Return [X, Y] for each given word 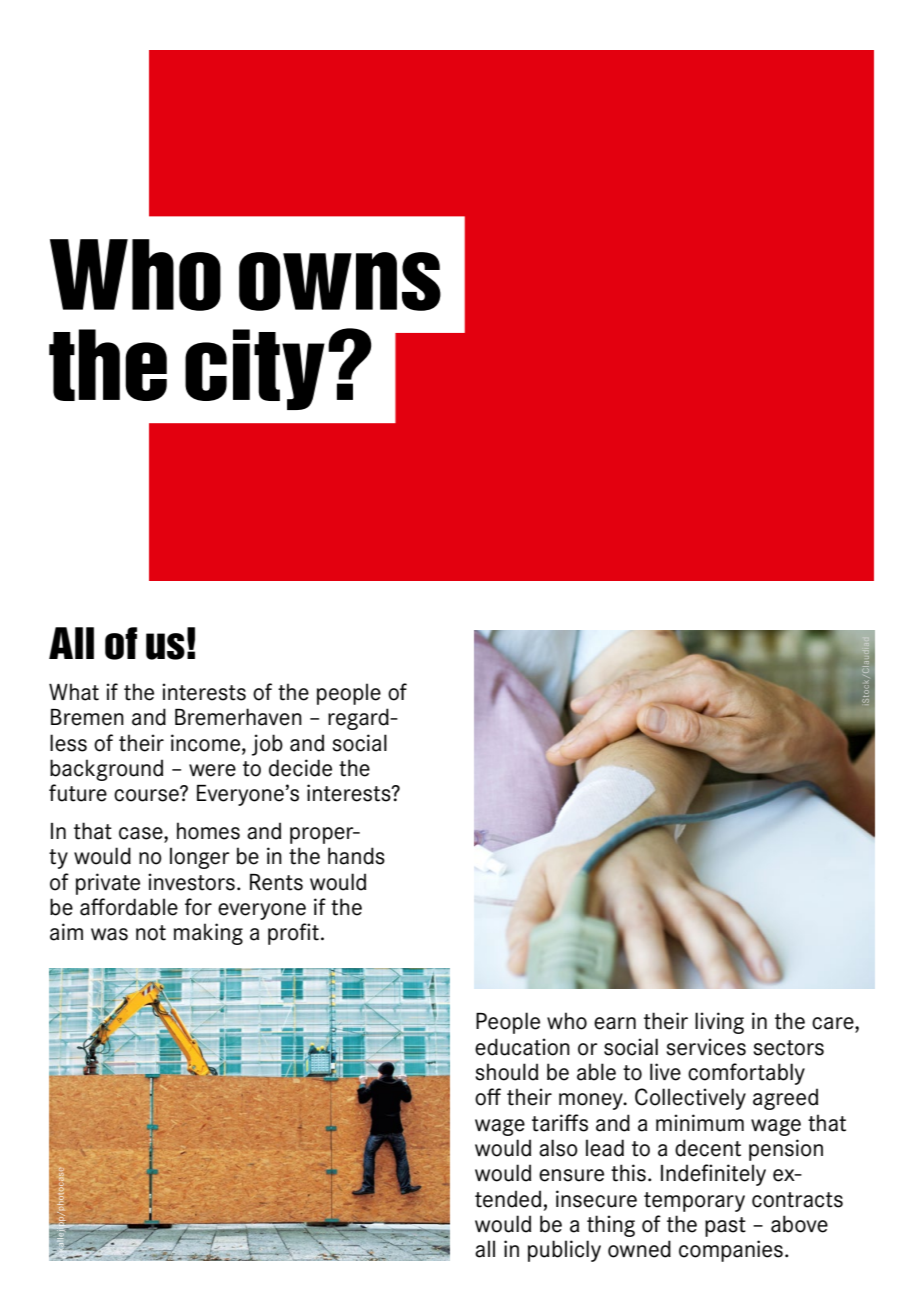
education [522, 1047]
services [706, 1047]
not [151, 933]
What [74, 692]
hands [356, 856]
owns [340, 281]
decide [300, 768]
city [255, 369]
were [212, 770]
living [719, 1023]
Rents [276, 882]
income [207, 743]
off [488, 1097]
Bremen [87, 717]
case [142, 833]
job [267, 745]
